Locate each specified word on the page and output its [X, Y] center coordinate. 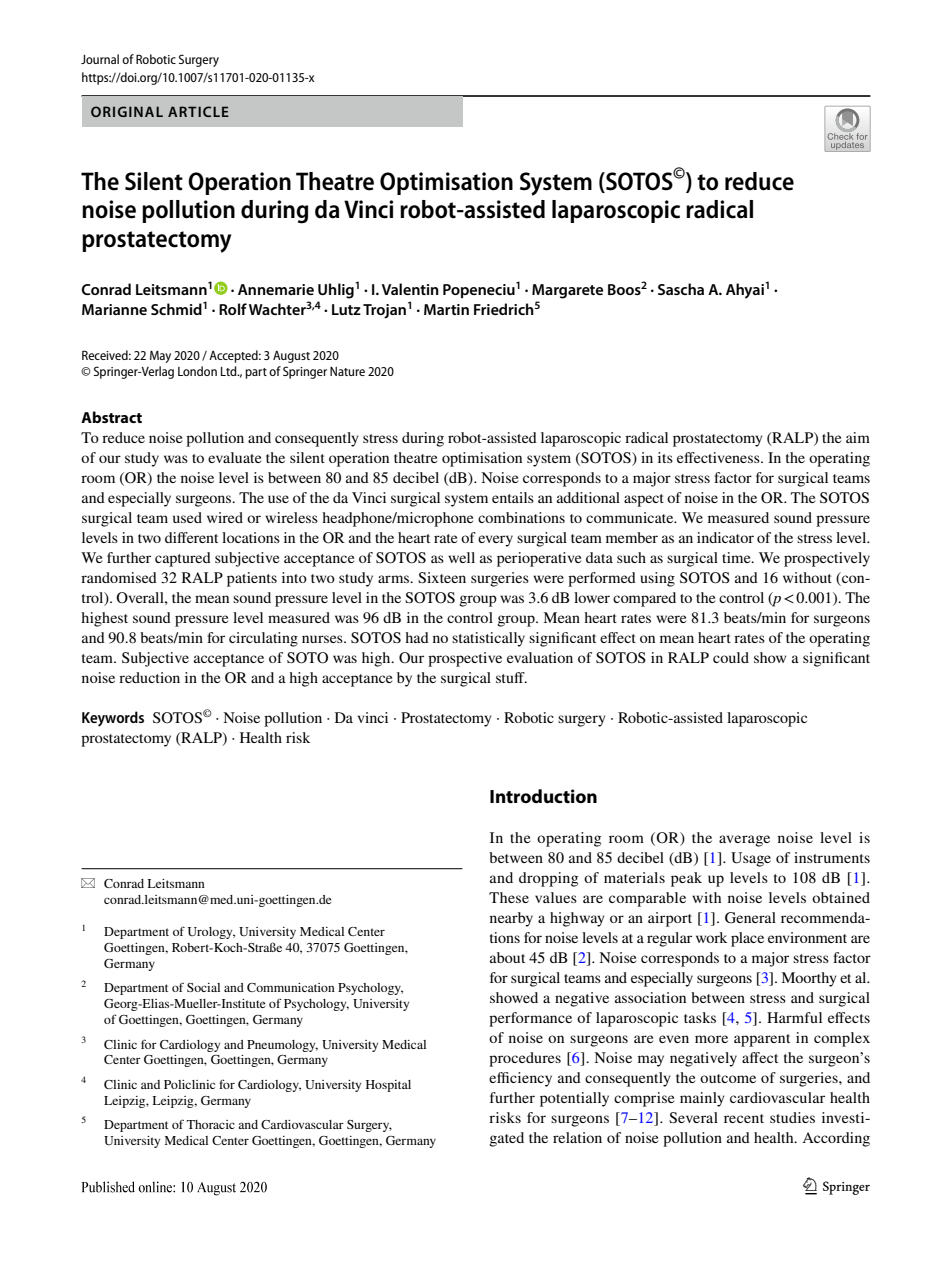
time [737, 557]
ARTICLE [198, 111]
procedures [525, 1059]
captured [183, 559]
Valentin [410, 289]
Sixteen [442, 577]
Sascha [681, 289]
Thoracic [211, 1124]
